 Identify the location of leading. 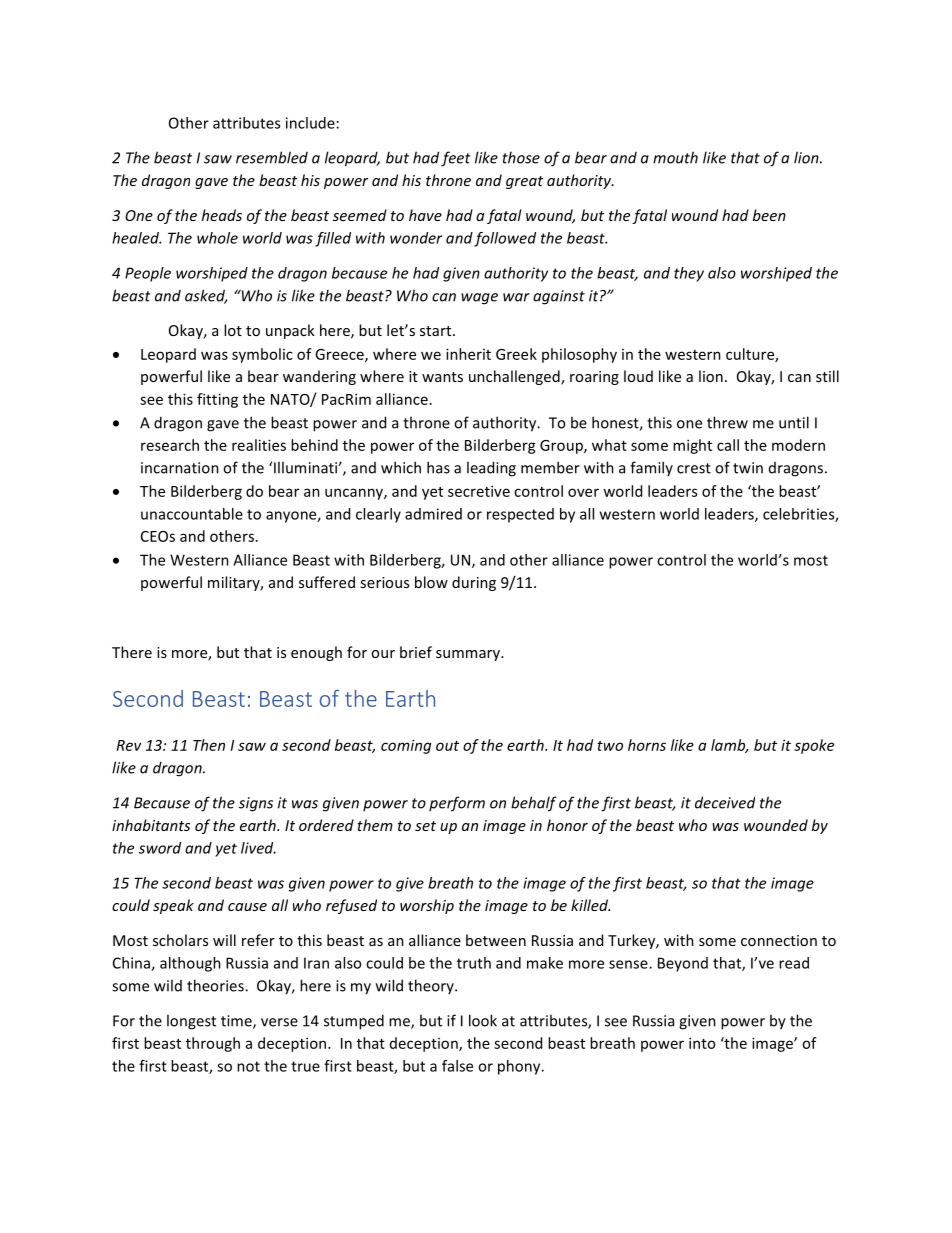
(491, 469).
